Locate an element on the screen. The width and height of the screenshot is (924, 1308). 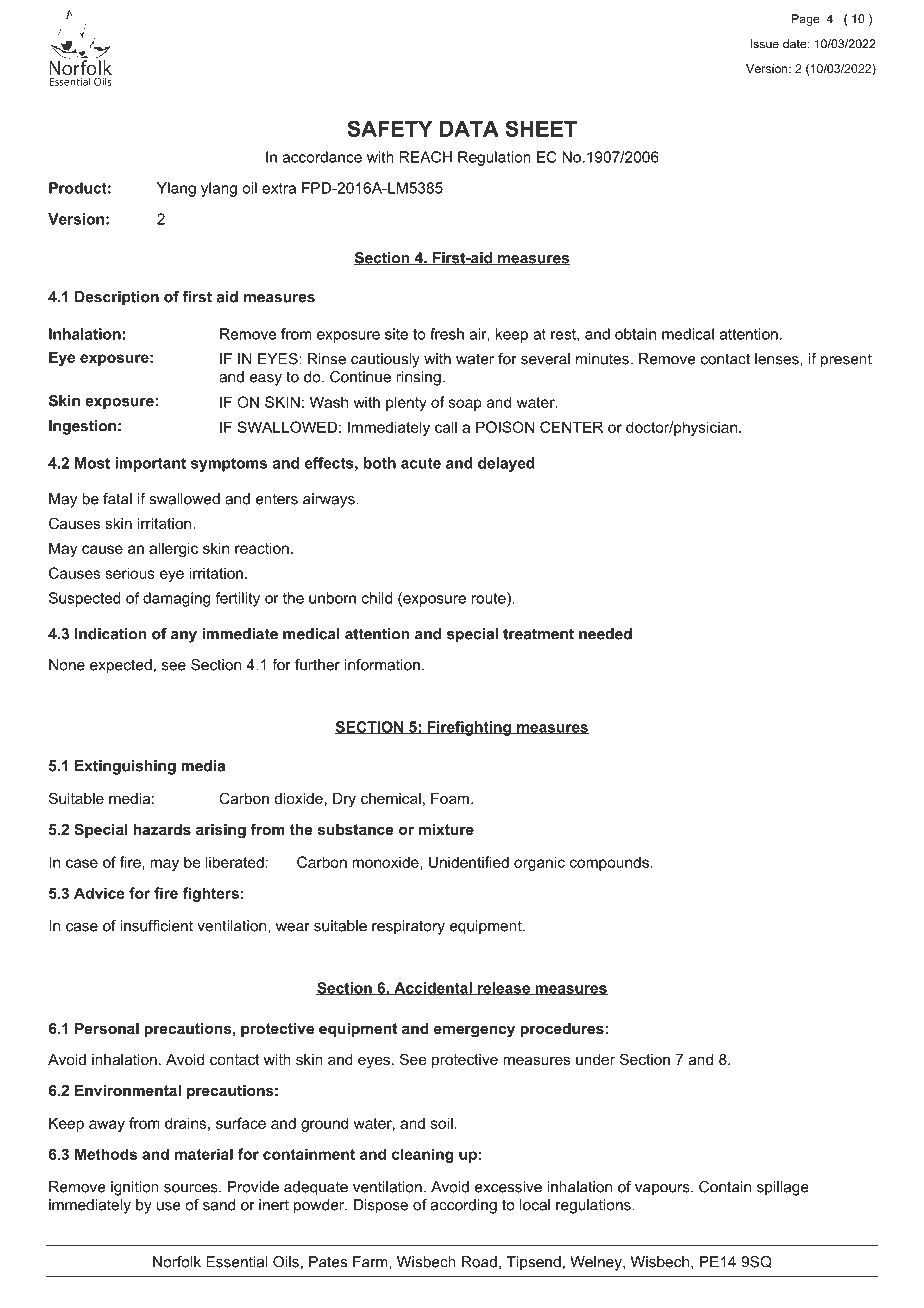
mixture is located at coordinates (446, 829).
